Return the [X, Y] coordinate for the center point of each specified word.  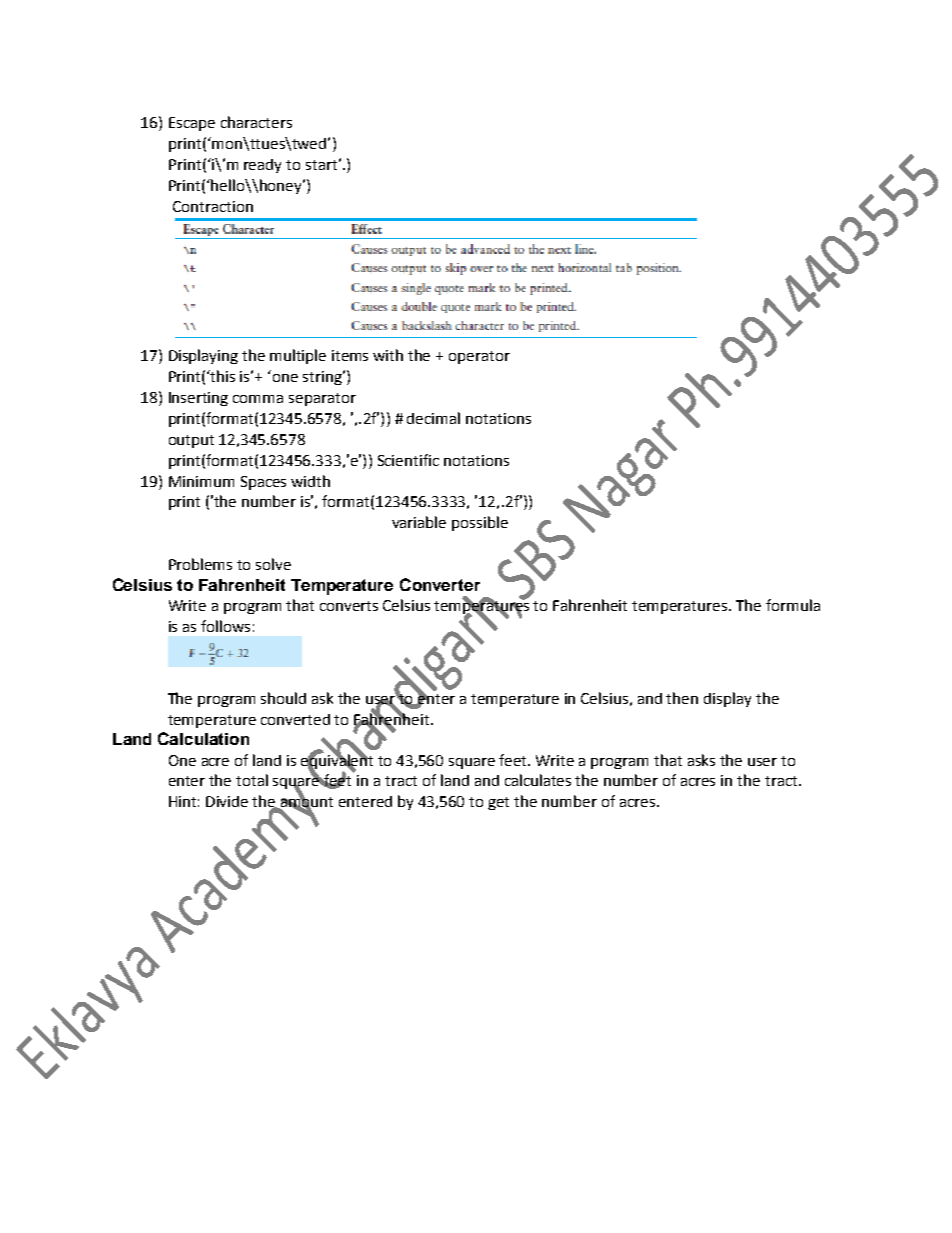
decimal [433, 418]
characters [256, 122]
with [388, 355]
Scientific [408, 460]
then [682, 698]
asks [701, 760]
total [252, 780]
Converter [440, 584]
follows [225, 626]
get [498, 803]
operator [479, 357]
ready [262, 166]
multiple [298, 356]
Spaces [263, 483]
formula [793, 605]
